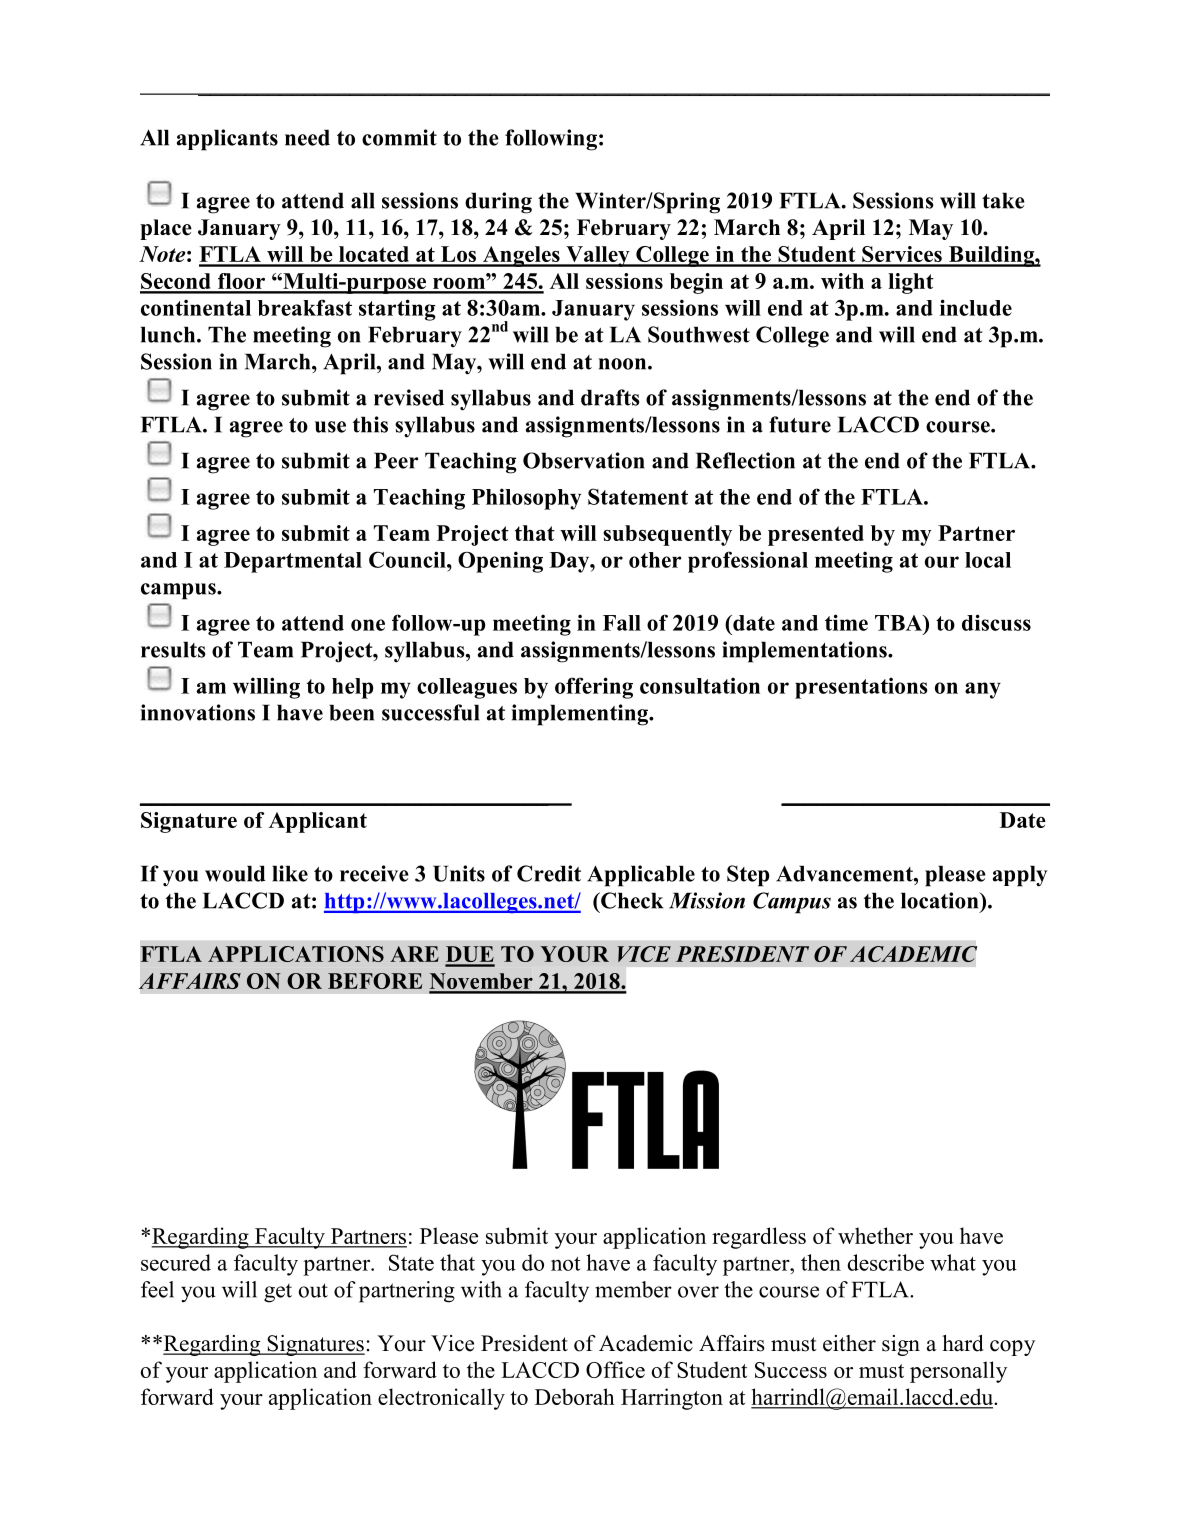 The image size is (1190, 1540). Describe the element at coordinates (293, 562) in the page. I see `Departmental` at that location.
